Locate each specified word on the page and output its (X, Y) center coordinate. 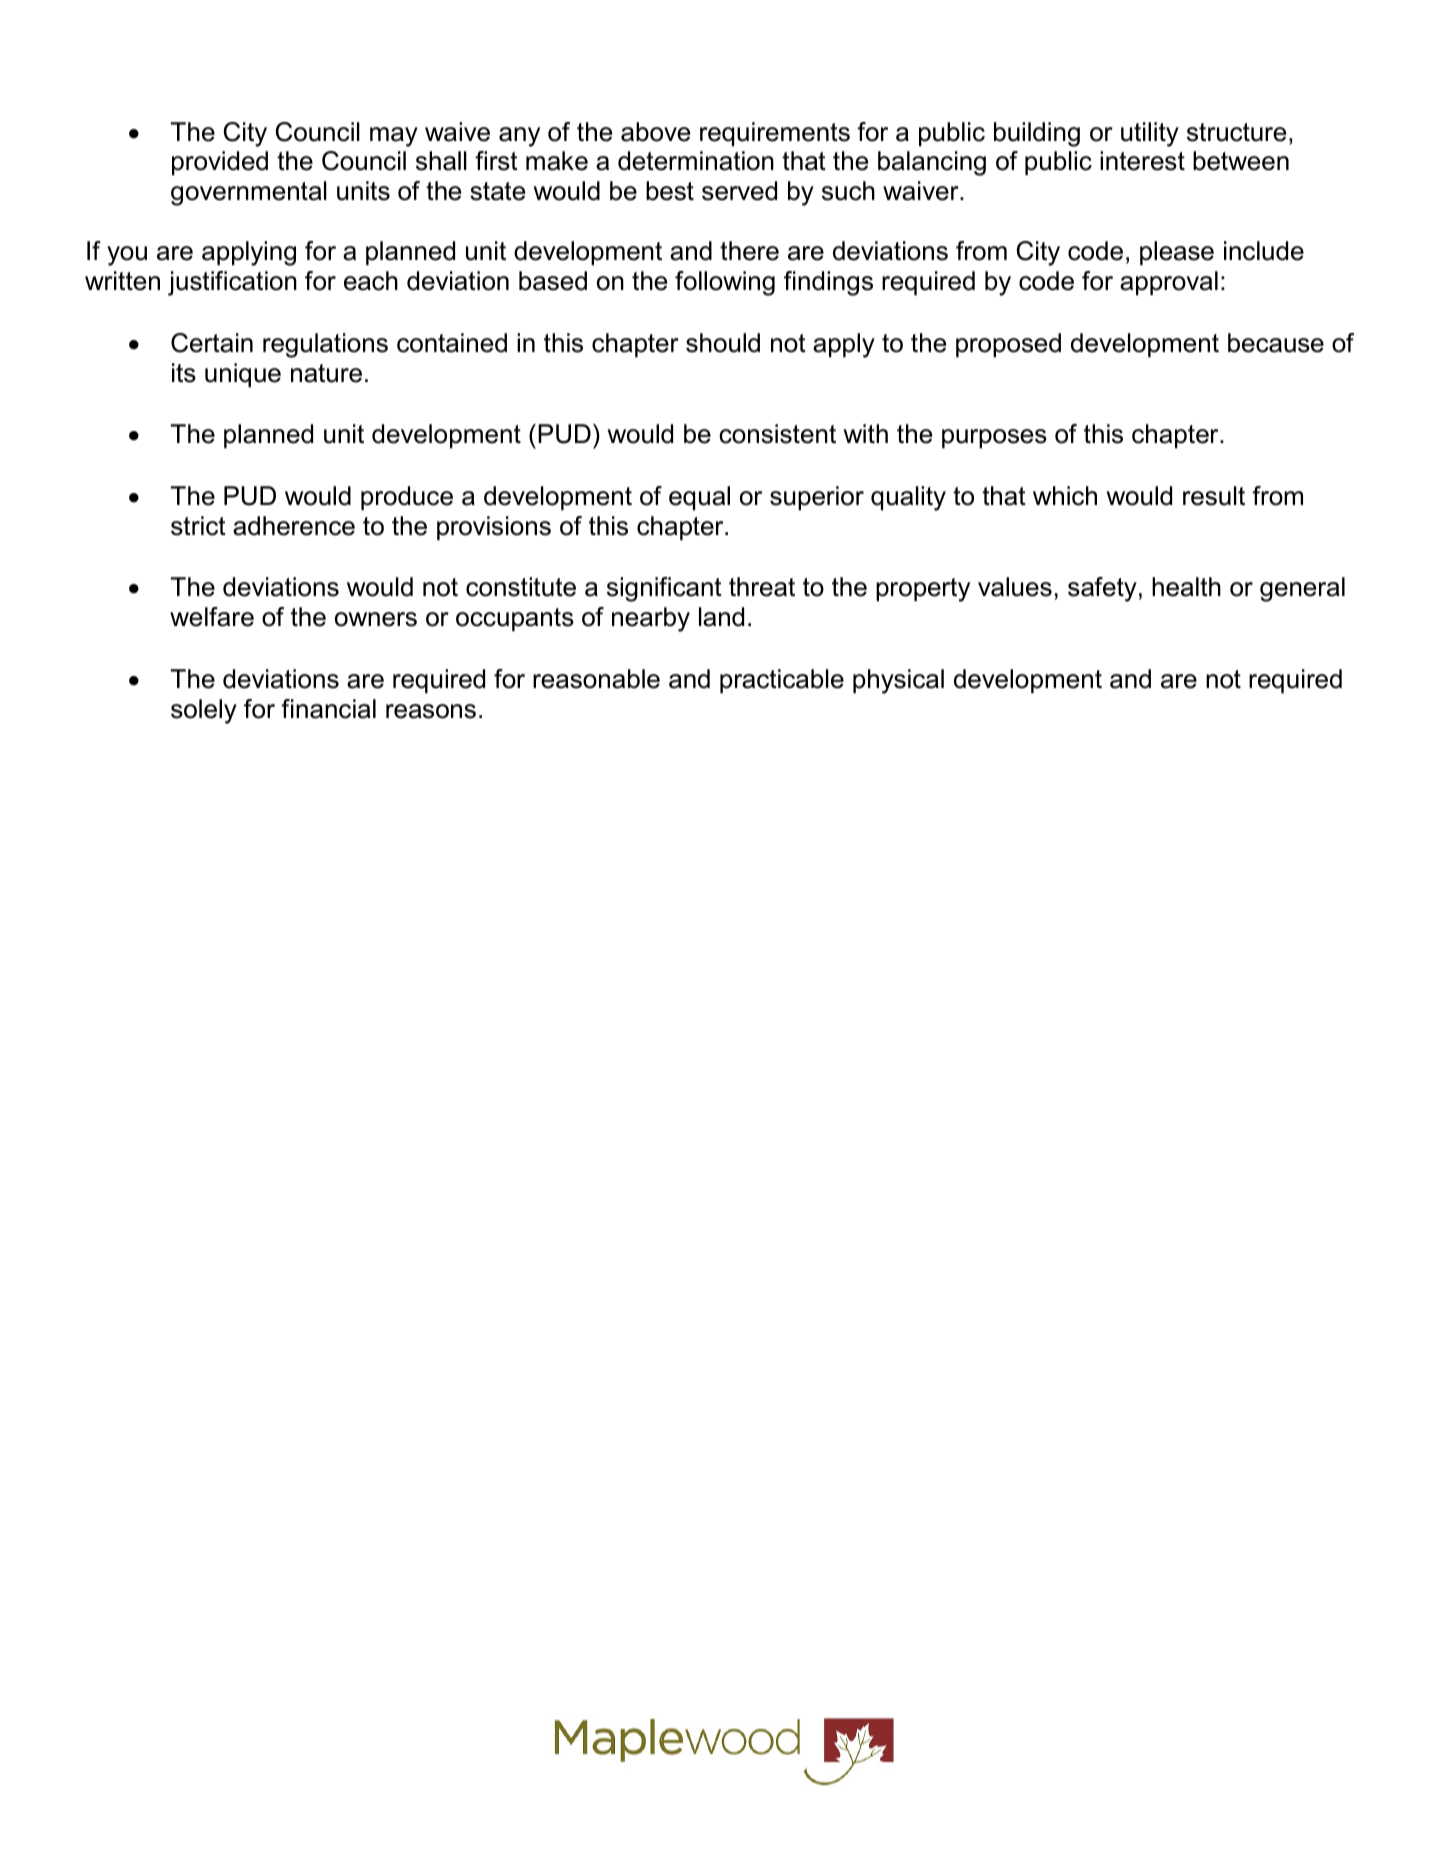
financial (328, 709)
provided (220, 163)
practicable (782, 681)
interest (1142, 161)
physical (898, 681)
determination (696, 161)
